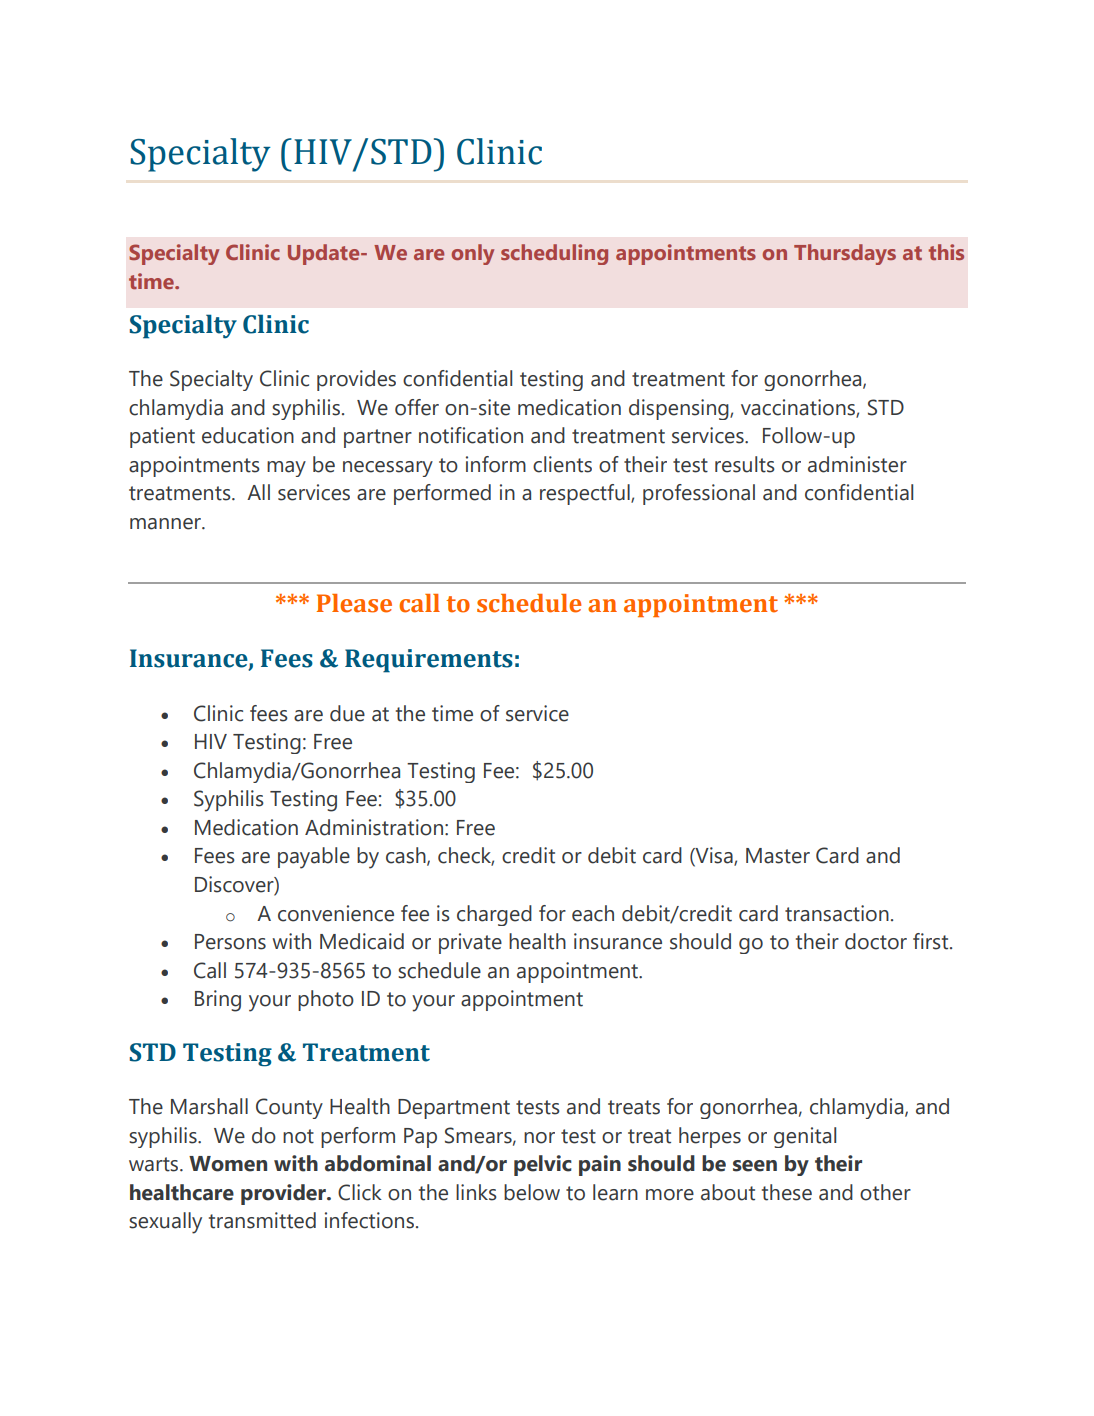  What do you see at coordinates (284, 1194) in the screenshot?
I see `provider` at bounding box center [284, 1194].
